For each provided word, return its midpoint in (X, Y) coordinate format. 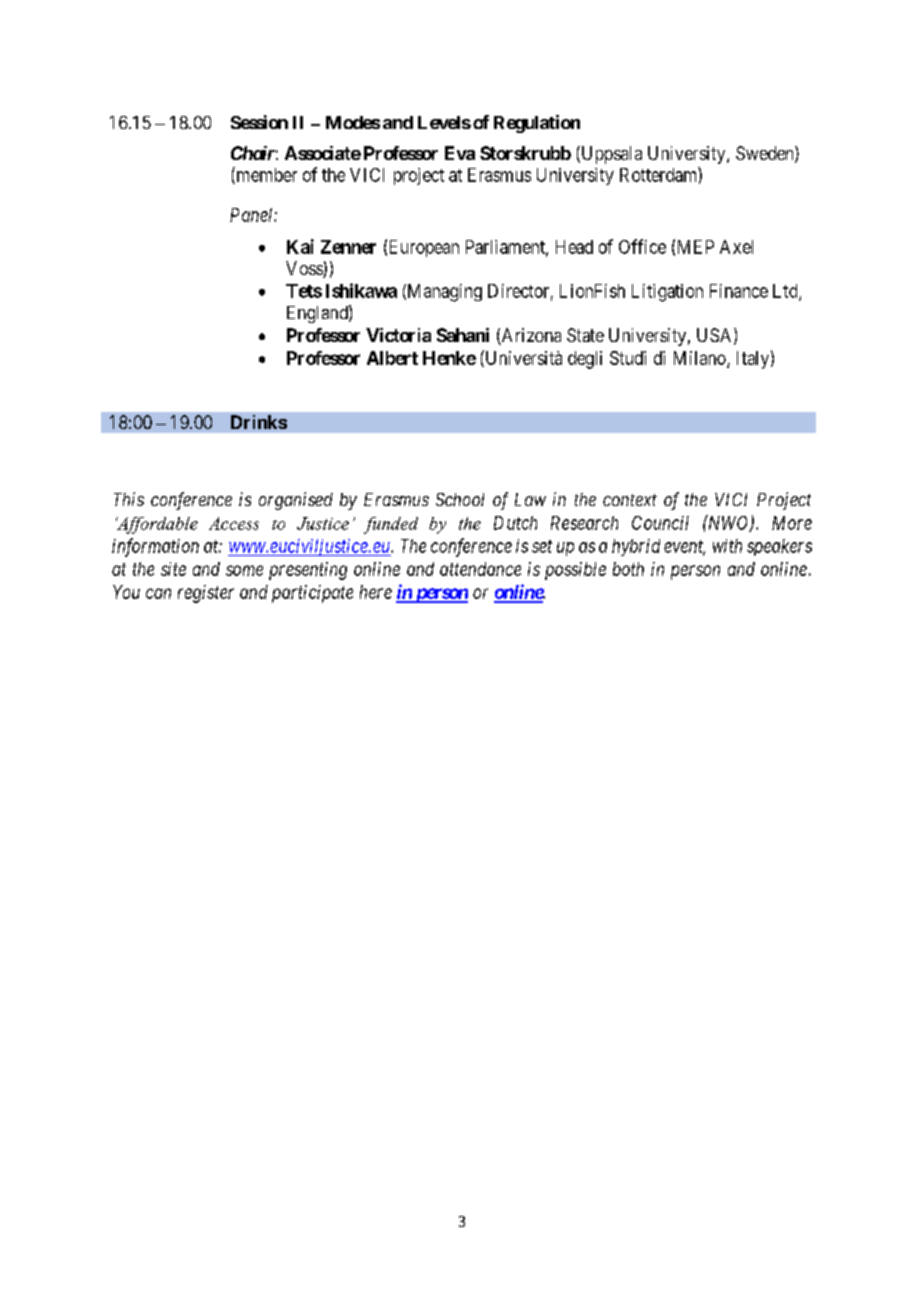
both (628, 569)
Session (259, 122)
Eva (460, 153)
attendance (480, 569)
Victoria (398, 335)
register (206, 594)
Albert (392, 358)
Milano (701, 359)
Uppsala (610, 155)
